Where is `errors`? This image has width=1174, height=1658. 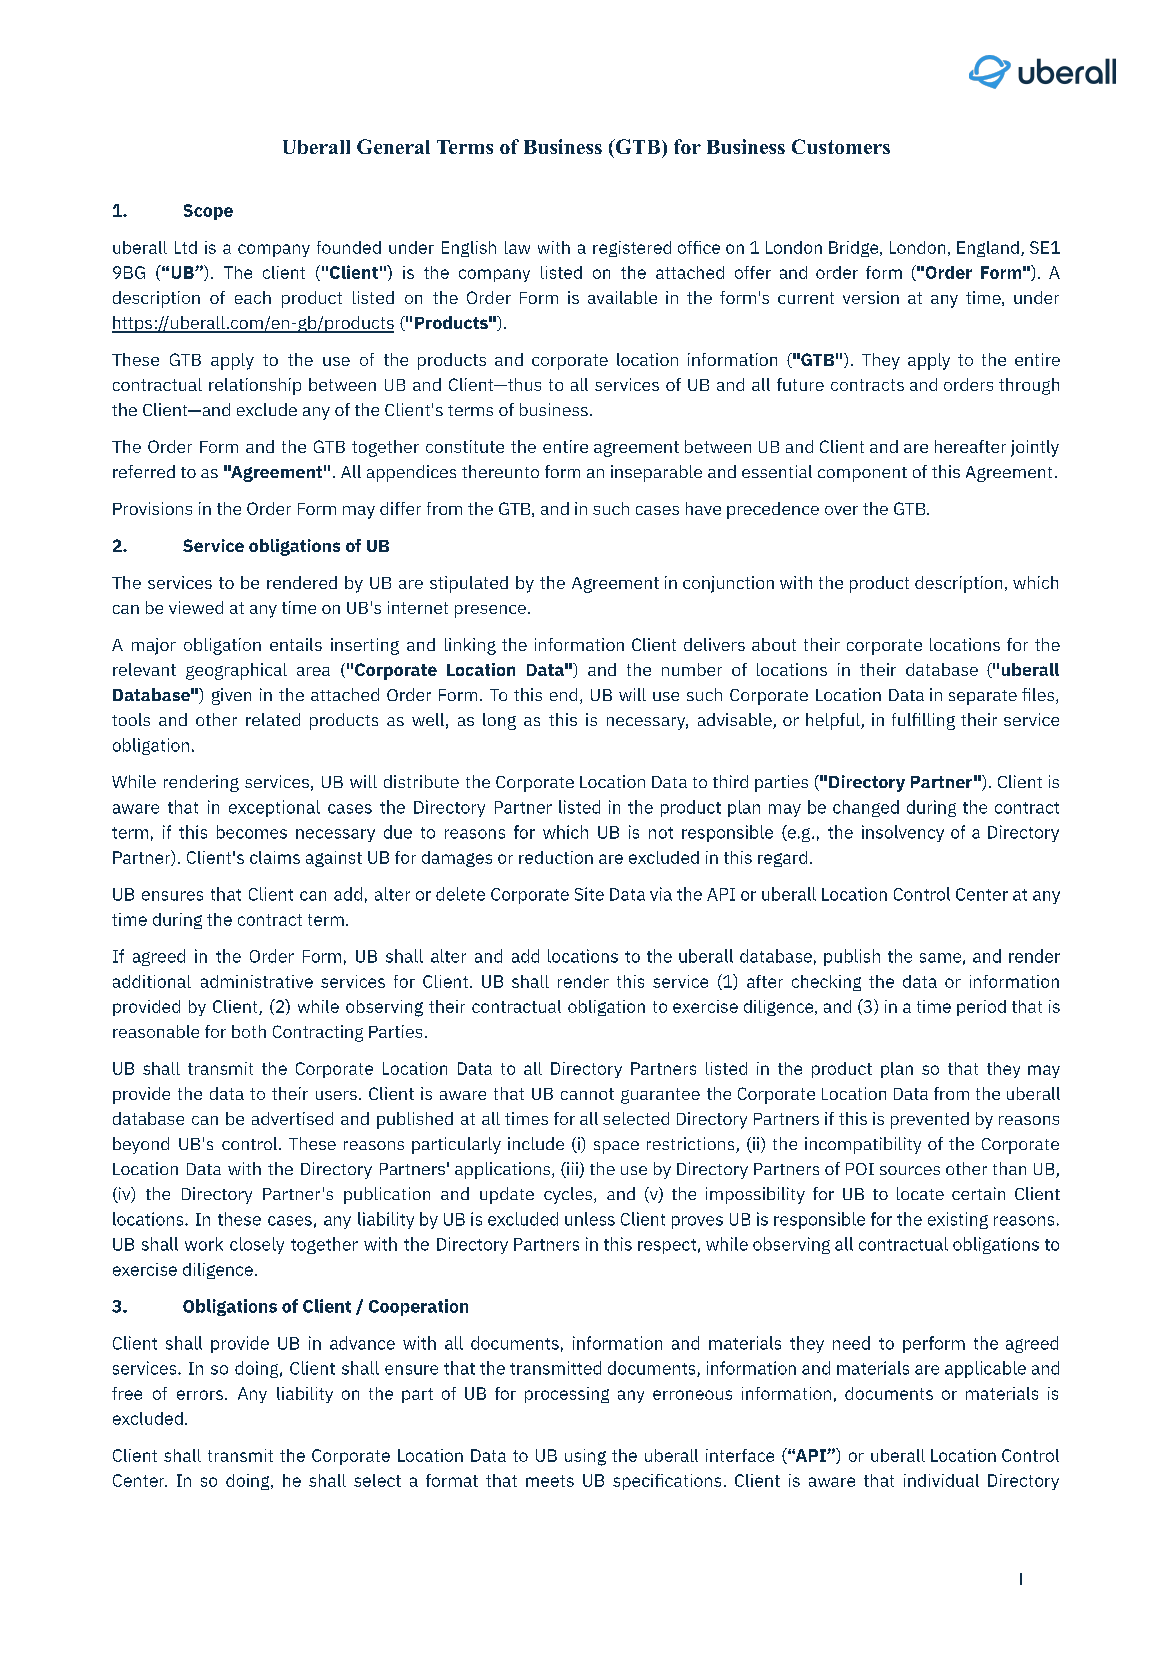 errors is located at coordinates (200, 1395).
